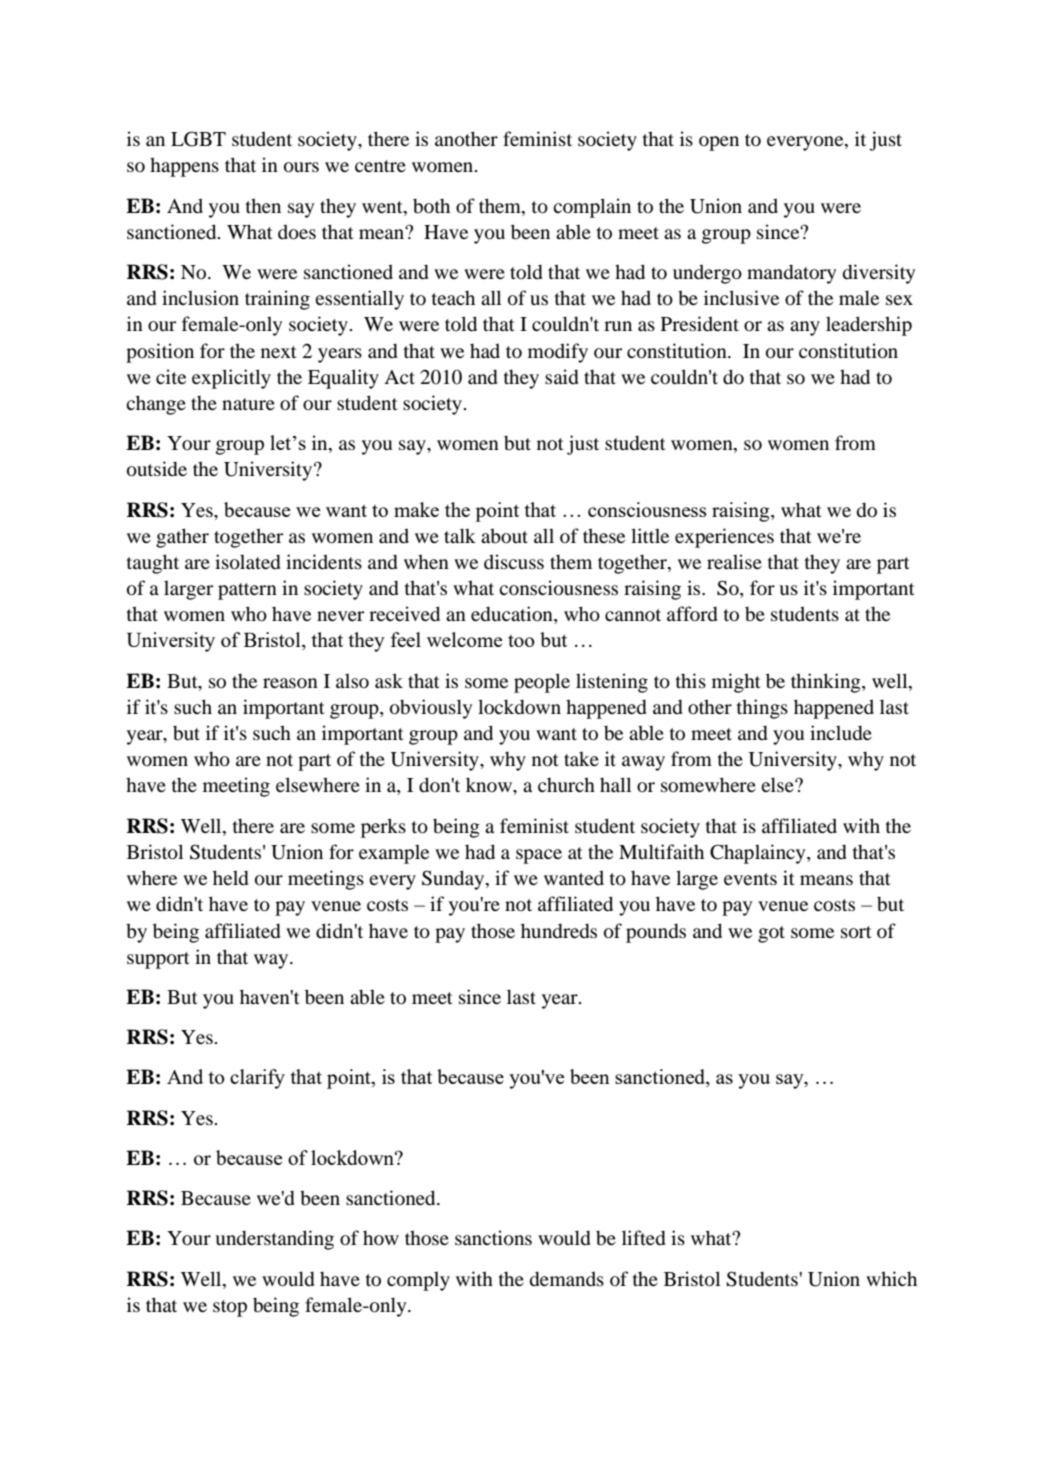 The image size is (1046, 1480). What do you see at coordinates (719, 143) in the screenshot?
I see `open` at bounding box center [719, 143].
